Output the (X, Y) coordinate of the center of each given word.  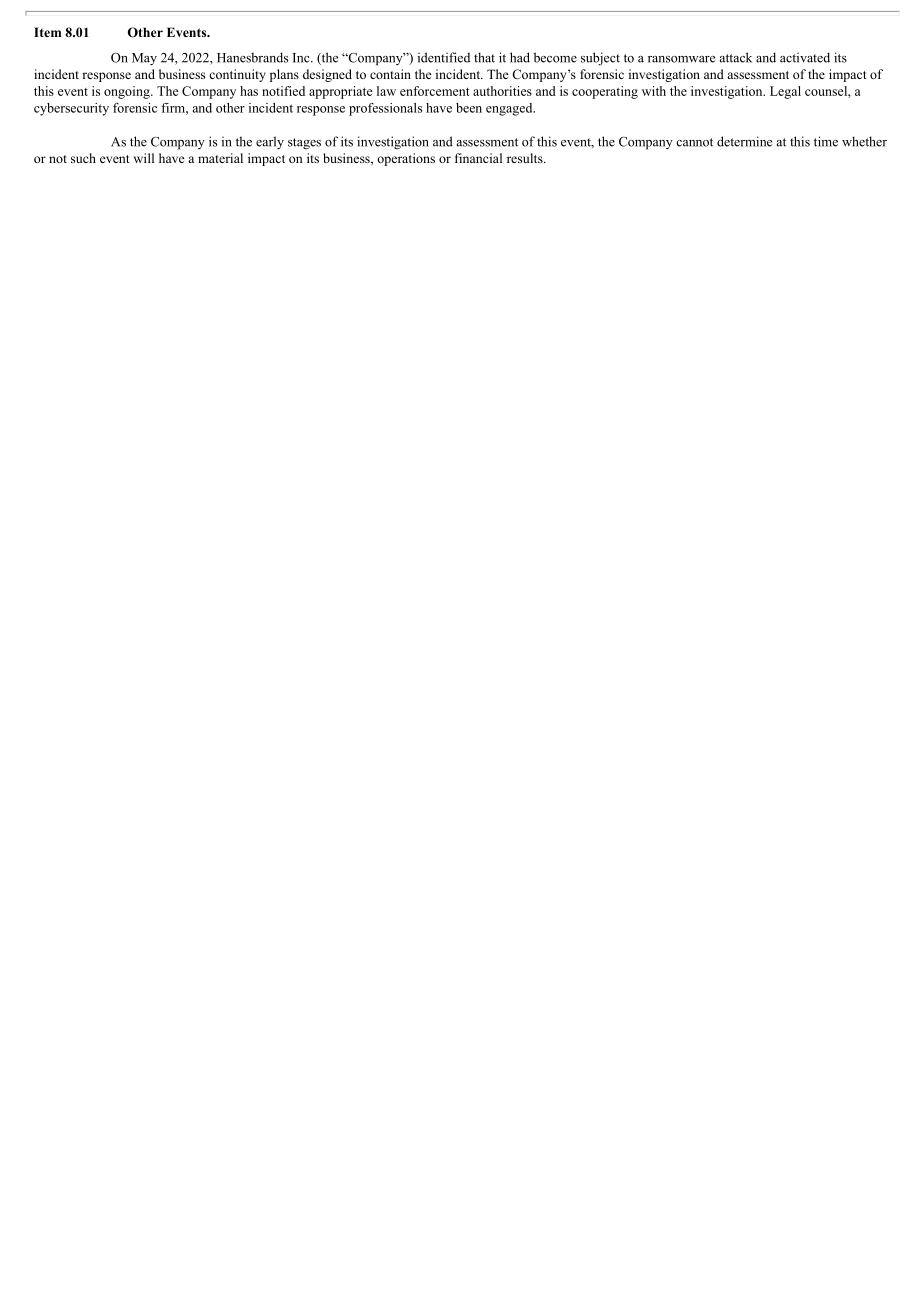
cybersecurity (71, 109)
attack (736, 57)
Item (47, 32)
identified (444, 57)
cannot (694, 142)
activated (805, 57)
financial (478, 158)
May (144, 59)
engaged (510, 109)
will (144, 158)
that (484, 57)
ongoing (128, 92)
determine (744, 141)
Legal (785, 92)
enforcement (435, 91)
